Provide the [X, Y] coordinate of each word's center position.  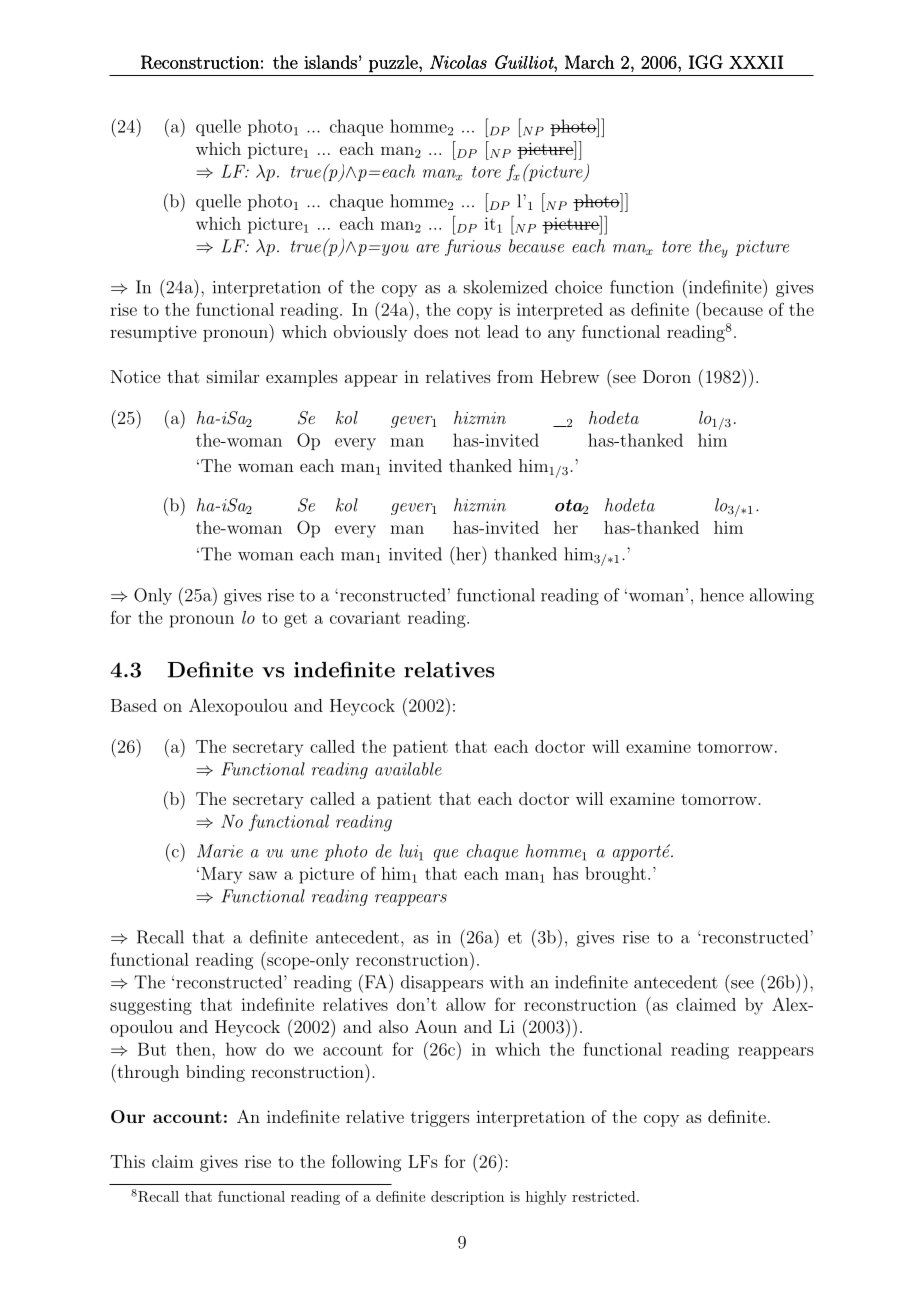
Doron [667, 376]
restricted [605, 1196]
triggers [440, 1118]
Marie [220, 851]
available [408, 769]
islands [330, 62]
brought [615, 875]
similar [233, 376]
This [127, 1161]
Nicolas [458, 62]
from [515, 376]
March [590, 62]
